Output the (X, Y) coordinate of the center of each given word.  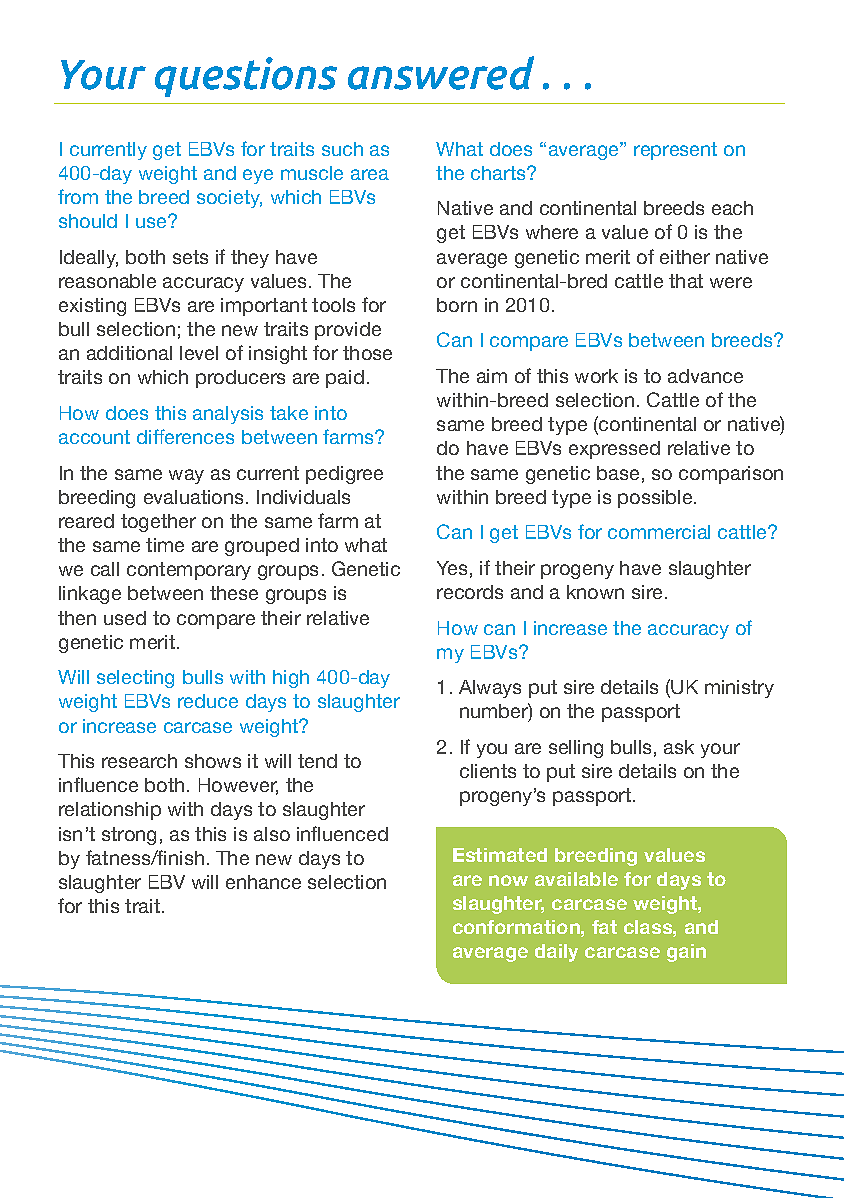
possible (656, 499)
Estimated (500, 855)
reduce (208, 701)
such (342, 149)
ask (679, 747)
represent (675, 151)
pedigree (344, 475)
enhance (263, 882)
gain (686, 953)
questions (246, 77)
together (158, 523)
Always (490, 689)
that (686, 281)
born (457, 305)
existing (92, 307)
